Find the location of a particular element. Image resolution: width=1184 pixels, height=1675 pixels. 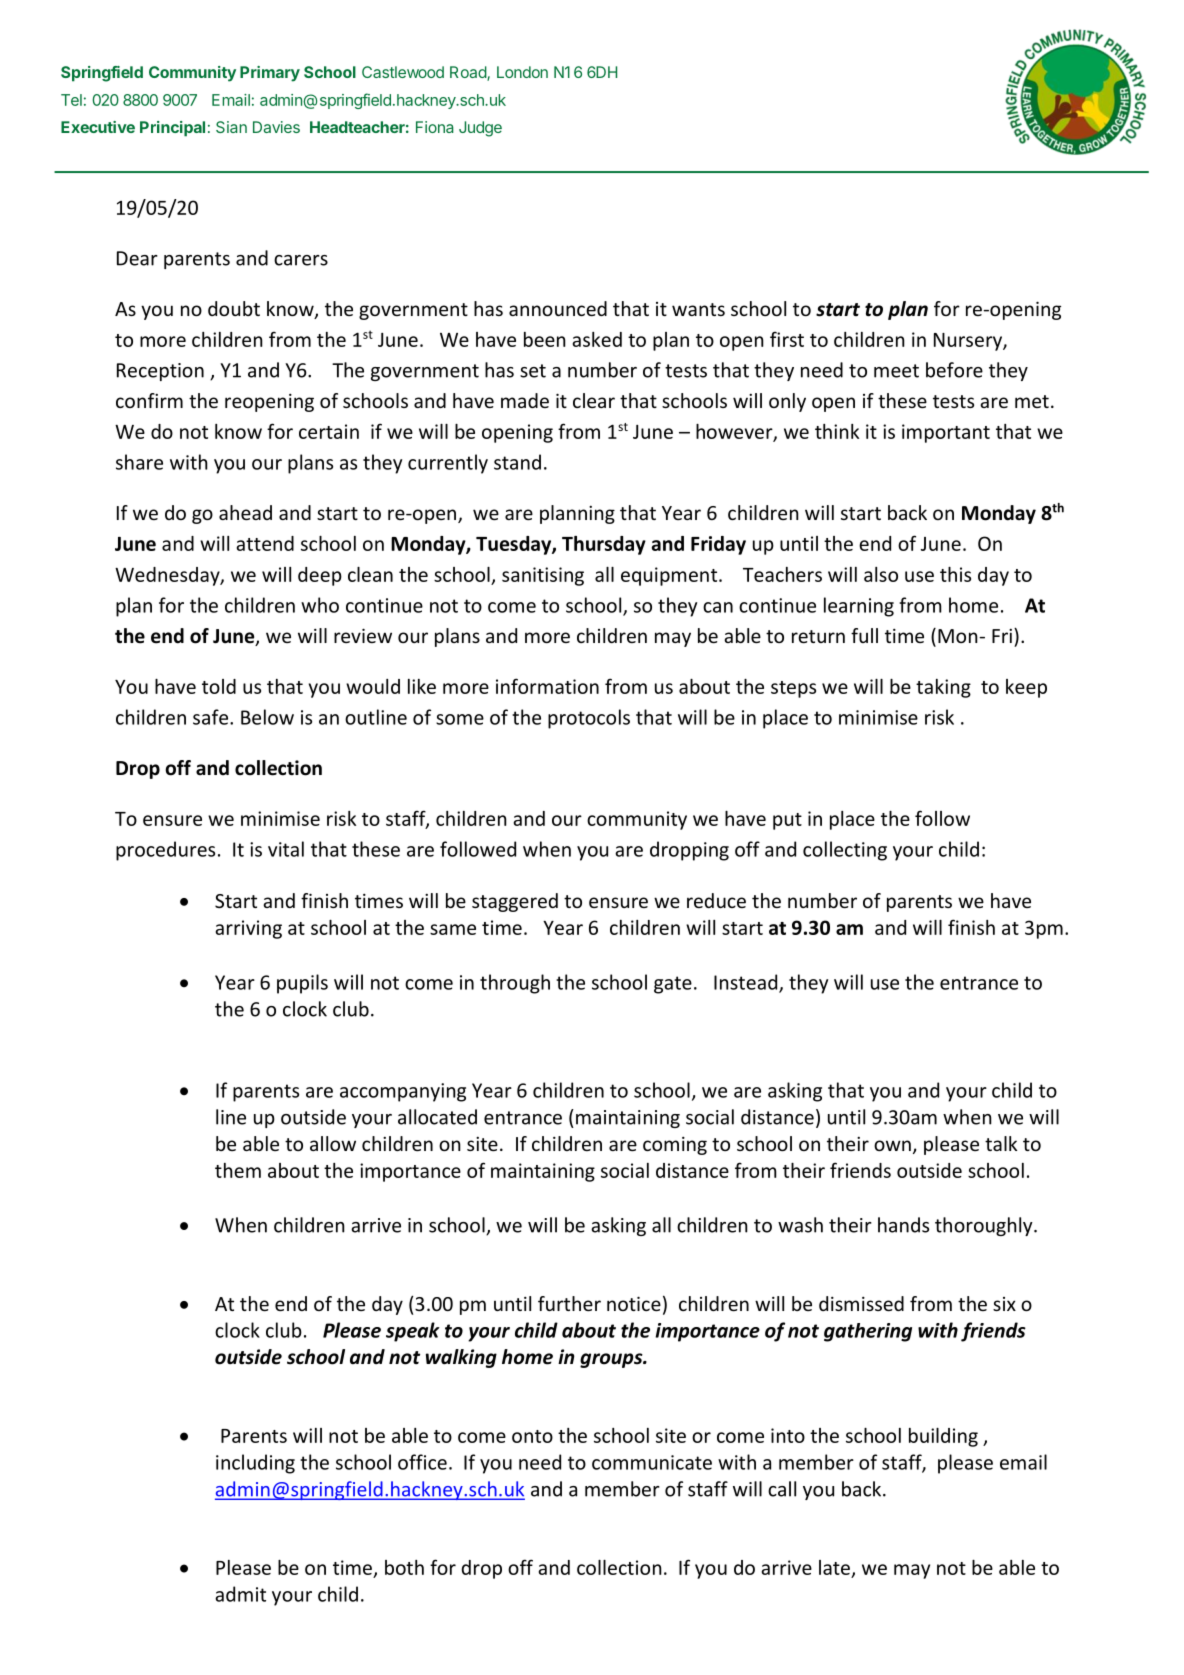

important is located at coordinates (946, 433).
